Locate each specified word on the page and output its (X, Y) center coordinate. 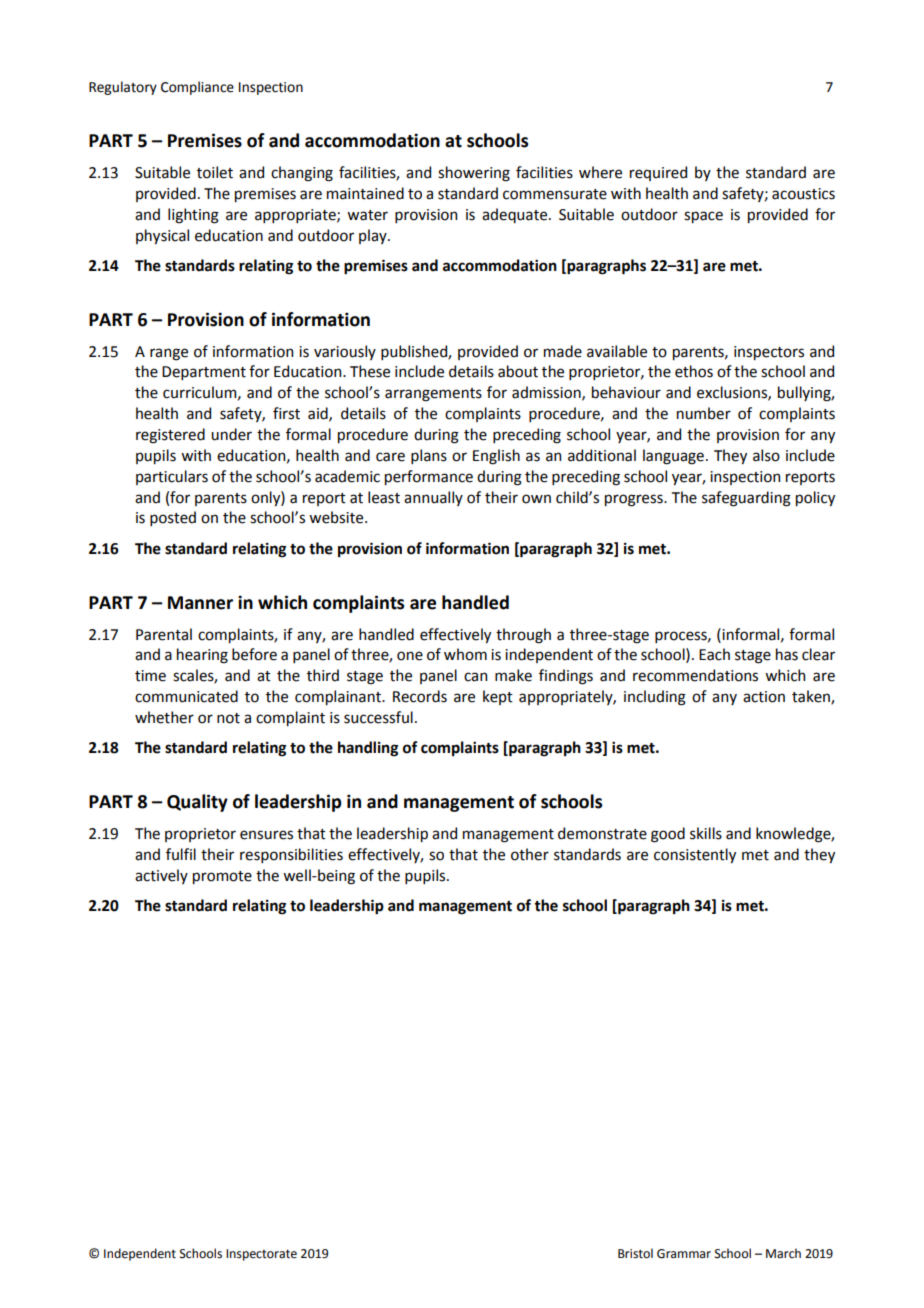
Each (714, 654)
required (658, 173)
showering (474, 174)
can (475, 677)
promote (222, 877)
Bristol (635, 1253)
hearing (202, 656)
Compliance (197, 88)
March (783, 1253)
